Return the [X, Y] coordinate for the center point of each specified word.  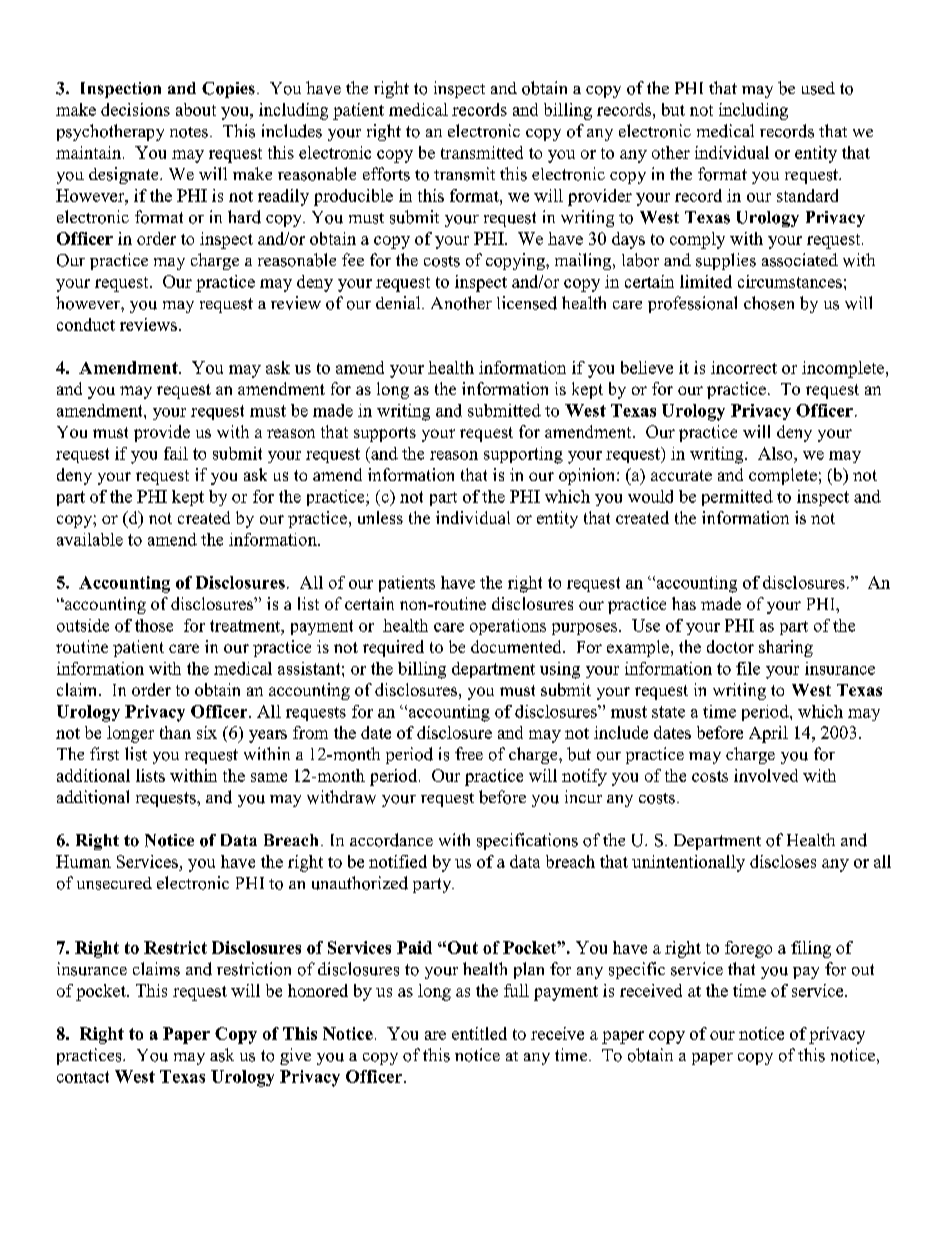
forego [748, 949]
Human [83, 861]
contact [83, 1077]
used [818, 88]
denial [399, 302]
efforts [386, 174]
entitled [479, 1033]
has [684, 603]
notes [189, 132]
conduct [86, 324]
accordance [391, 840]
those [154, 625]
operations [508, 627]
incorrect [744, 367]
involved [766, 775]
